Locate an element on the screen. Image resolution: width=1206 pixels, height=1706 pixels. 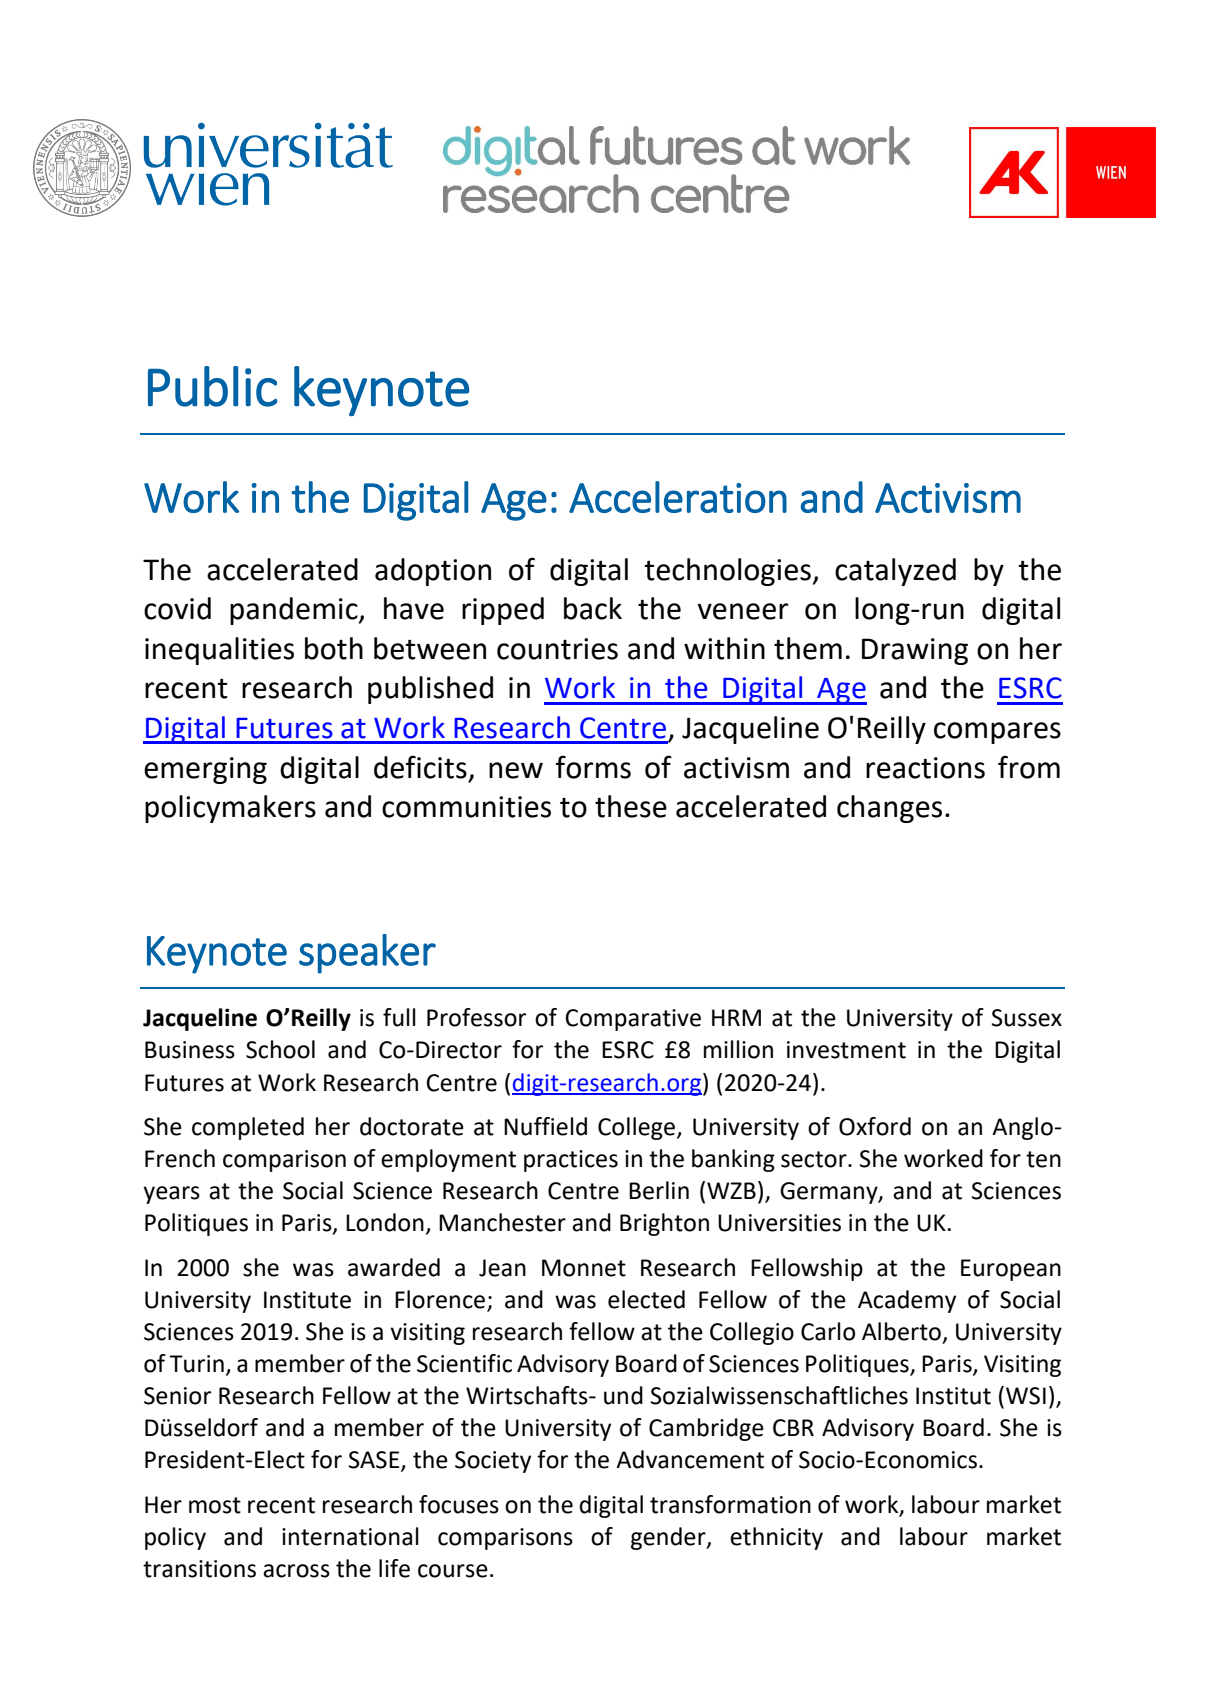
these is located at coordinates (631, 806).
